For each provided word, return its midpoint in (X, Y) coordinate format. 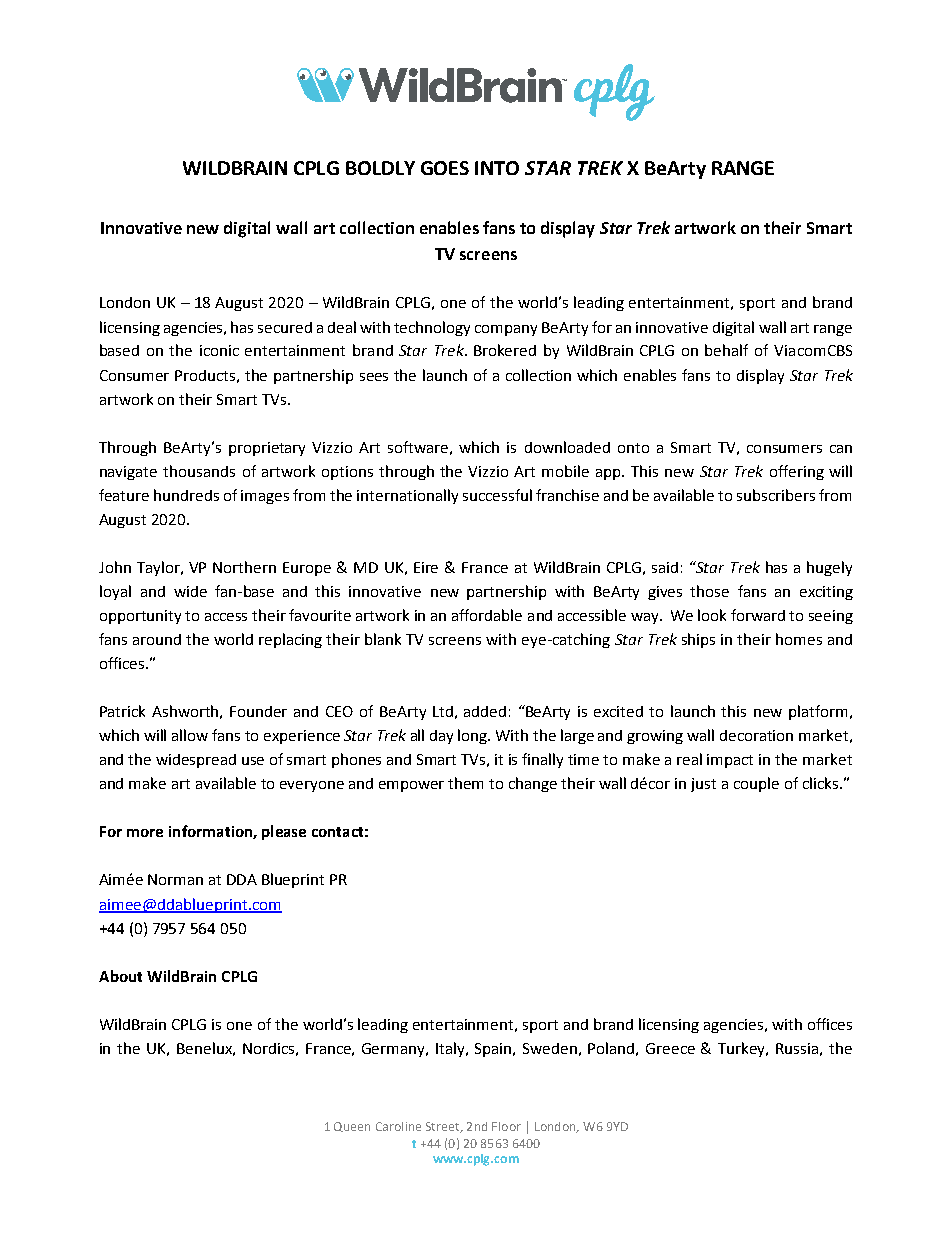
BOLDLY (380, 168)
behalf (726, 350)
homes (799, 639)
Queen (352, 1127)
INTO (497, 168)
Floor (506, 1126)
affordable (487, 615)
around (157, 639)
